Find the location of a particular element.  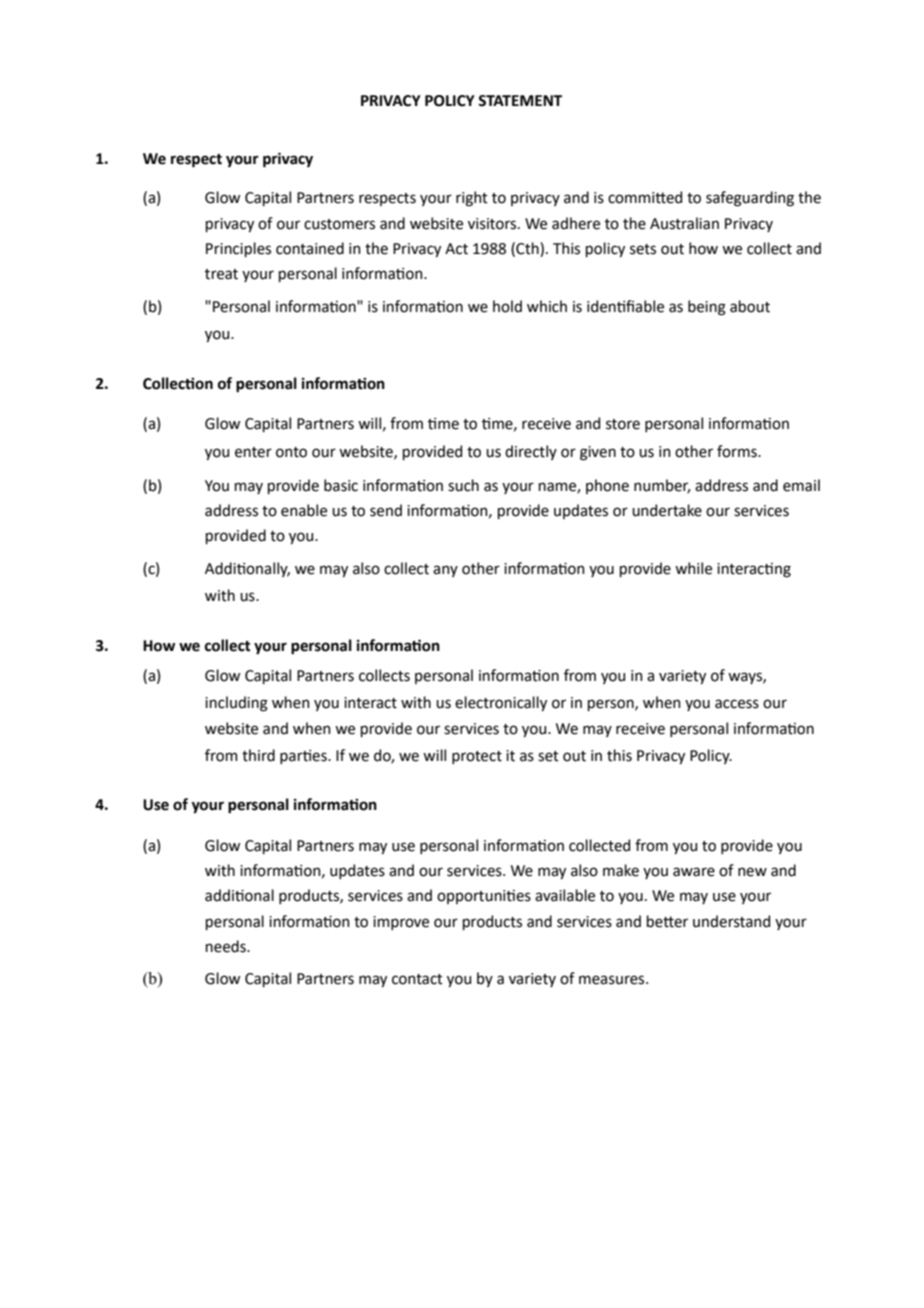

directly is located at coordinates (531, 452).
